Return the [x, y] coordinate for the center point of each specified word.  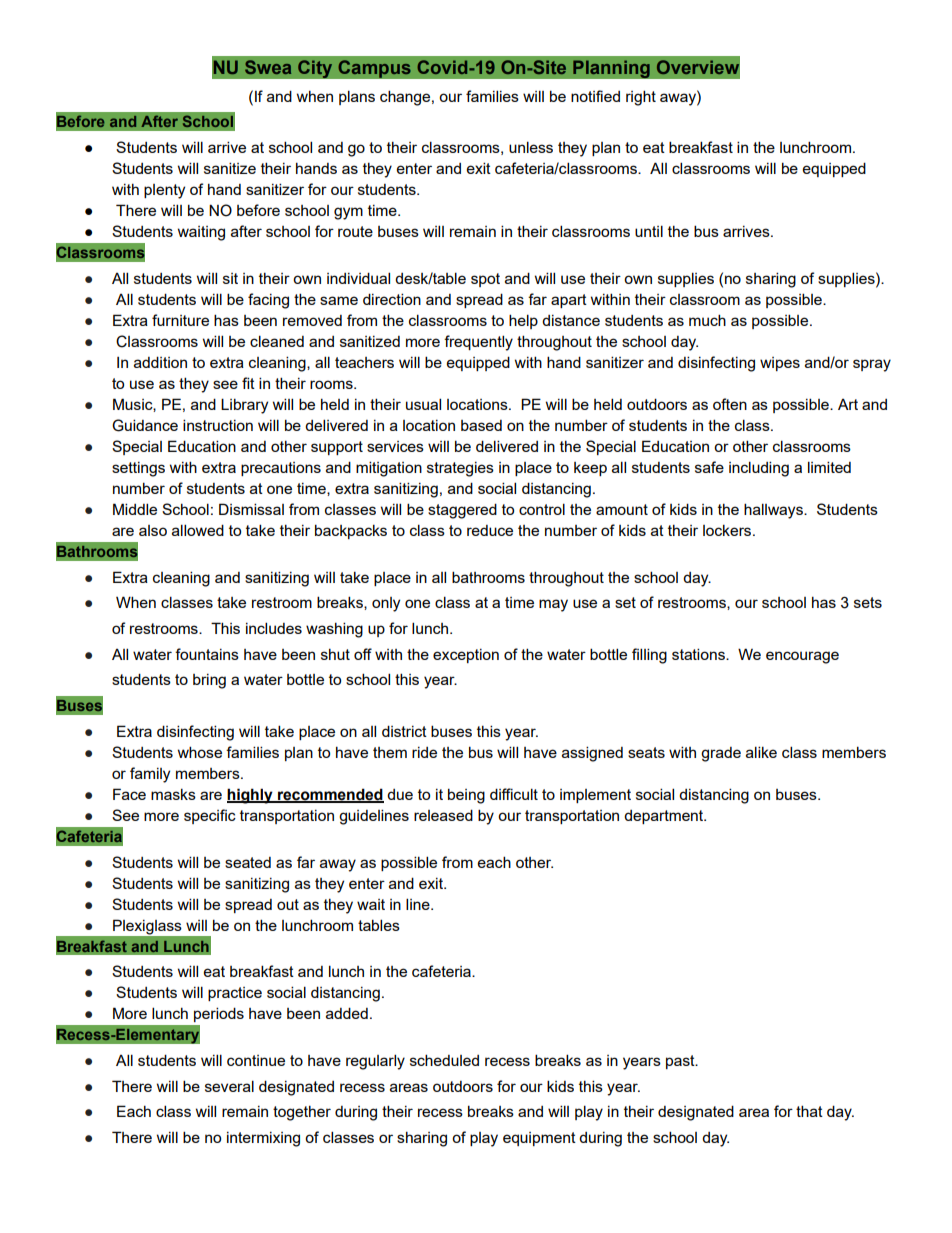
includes [274, 628]
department [665, 817]
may [553, 605]
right [641, 98]
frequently [478, 343]
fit [248, 383]
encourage [802, 657]
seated [248, 862]
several [229, 1086]
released [443, 815]
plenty [164, 191]
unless [531, 147]
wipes [780, 364]
